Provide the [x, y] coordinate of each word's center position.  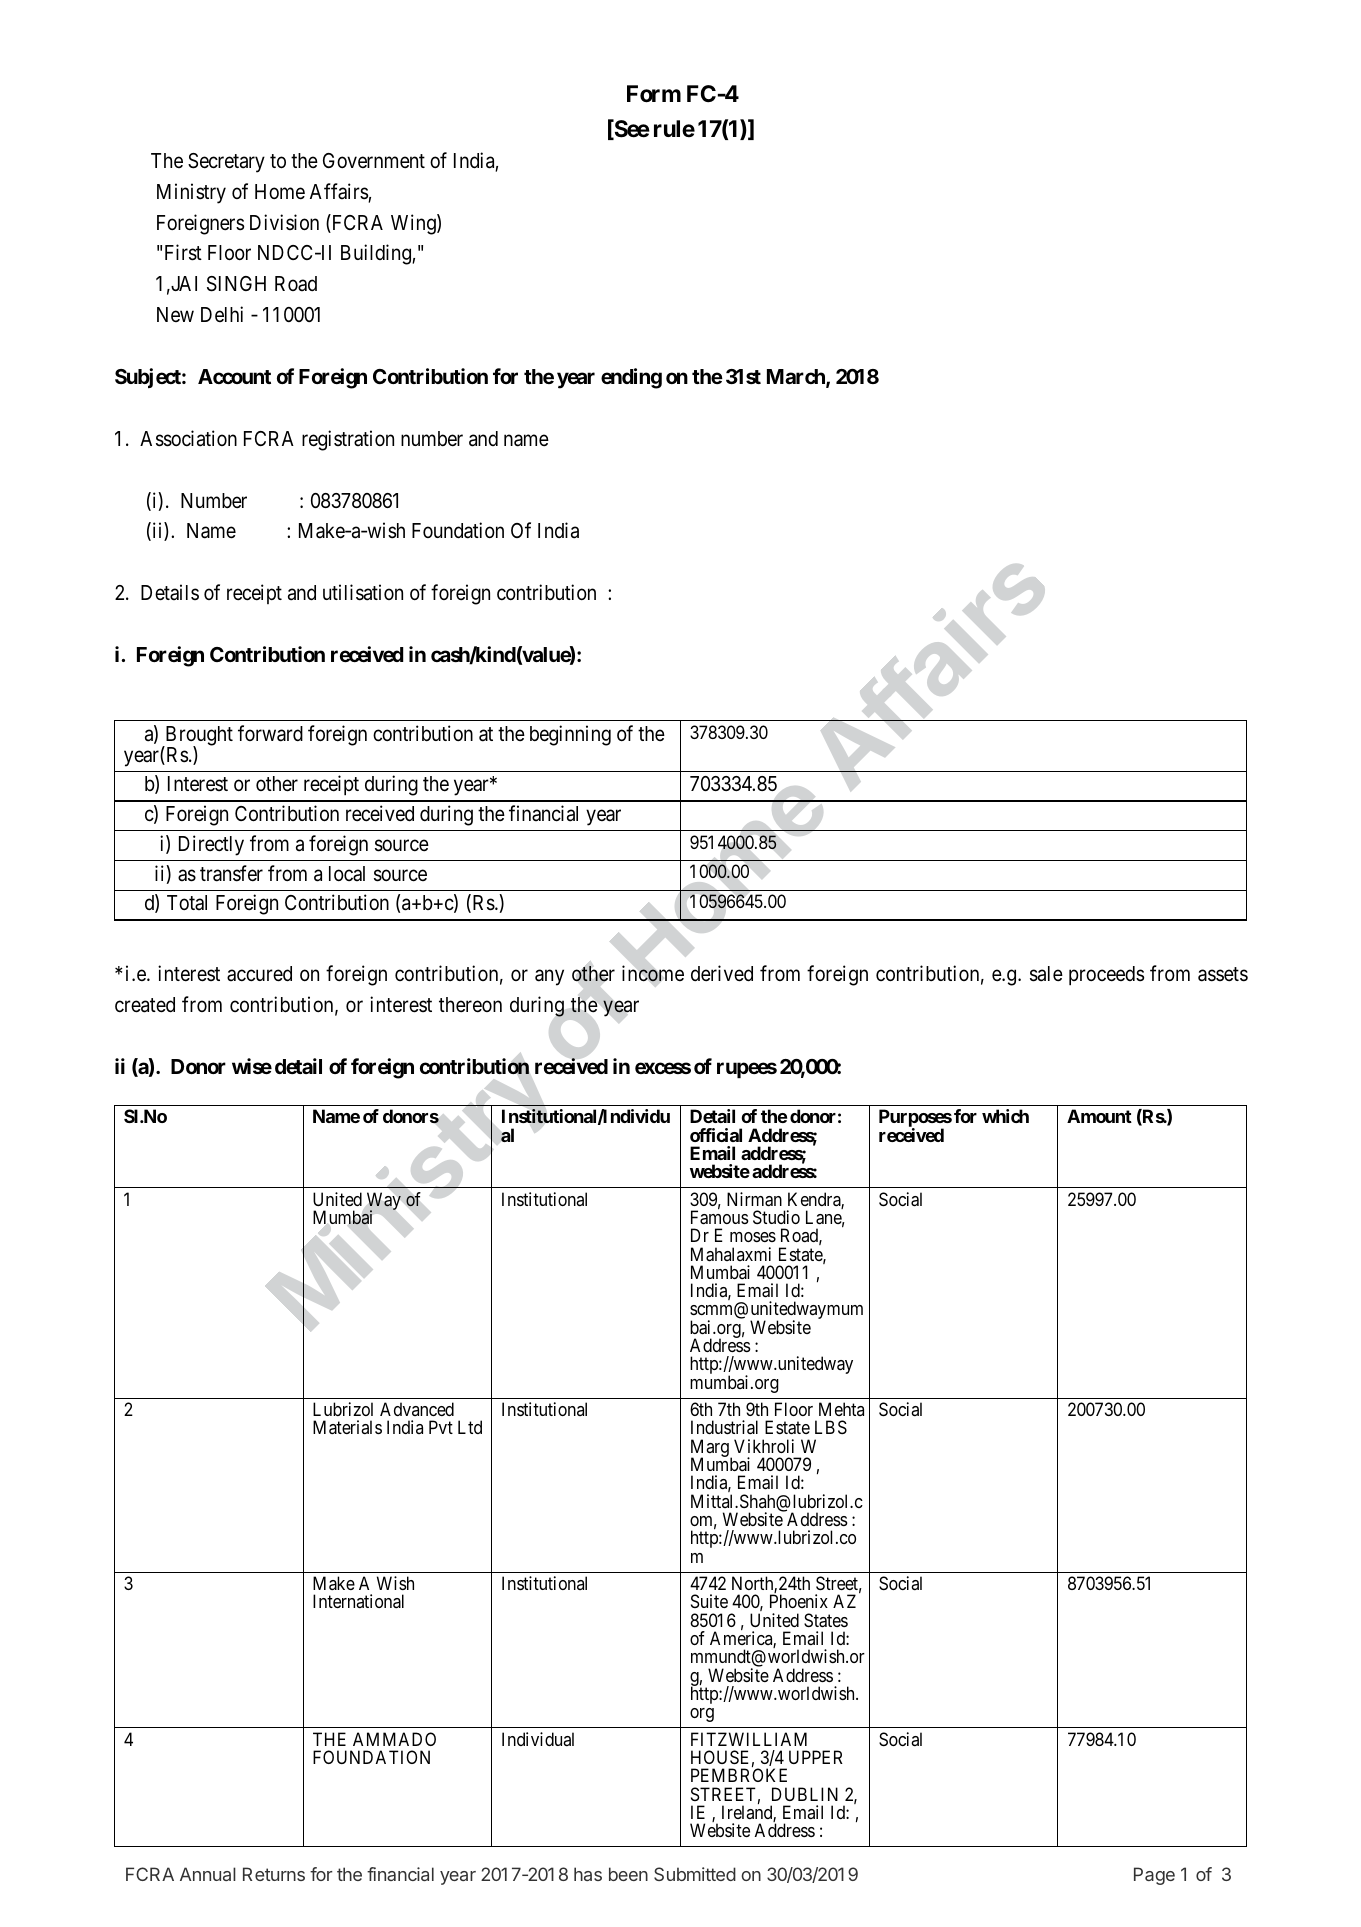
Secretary [226, 163]
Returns [274, 1874]
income [653, 973]
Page [1154, 1876]
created [145, 1005]
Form [654, 94]
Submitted [695, 1874]
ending [631, 378]
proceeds [1106, 976]
